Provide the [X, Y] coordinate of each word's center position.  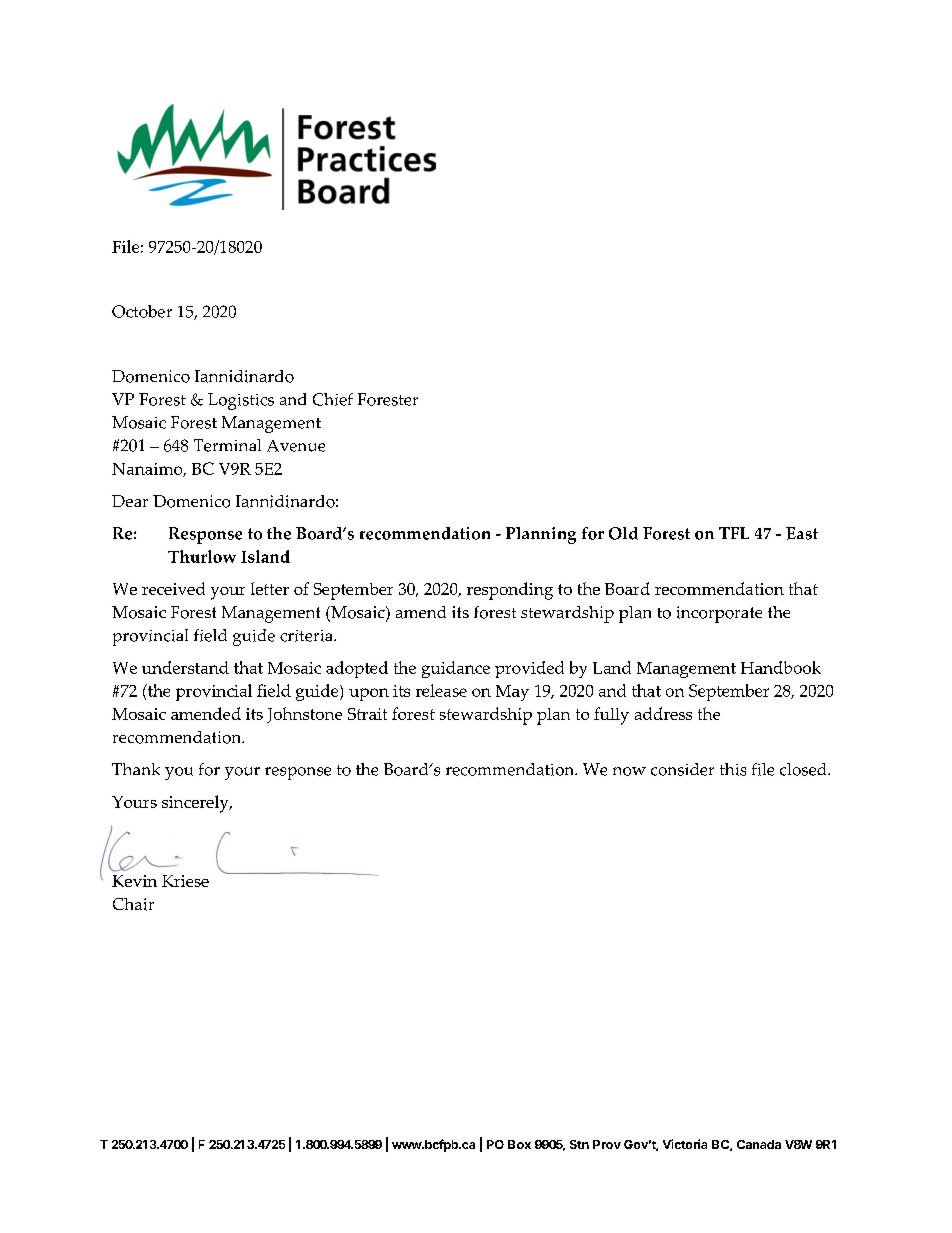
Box [519, 1144]
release [441, 690]
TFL [734, 533]
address [663, 713]
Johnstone [304, 715]
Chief [333, 399]
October [142, 311]
